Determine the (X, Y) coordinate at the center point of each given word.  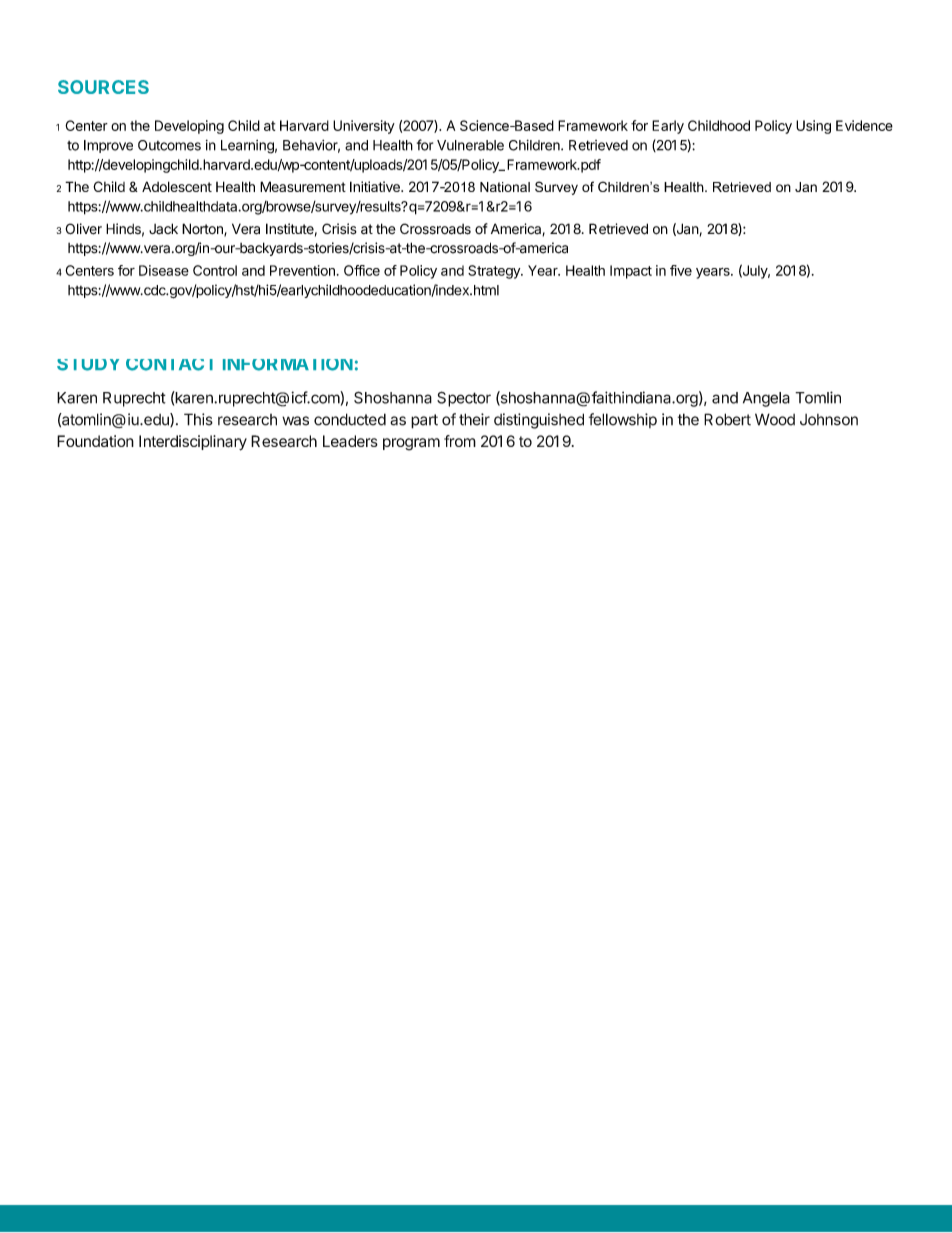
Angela (766, 399)
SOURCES (103, 87)
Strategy (495, 272)
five (681, 270)
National (505, 187)
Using (813, 127)
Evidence (864, 125)
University (364, 127)
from (460, 441)
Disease (164, 270)
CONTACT (169, 365)
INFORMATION (288, 365)
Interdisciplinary (193, 443)
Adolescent (177, 186)
